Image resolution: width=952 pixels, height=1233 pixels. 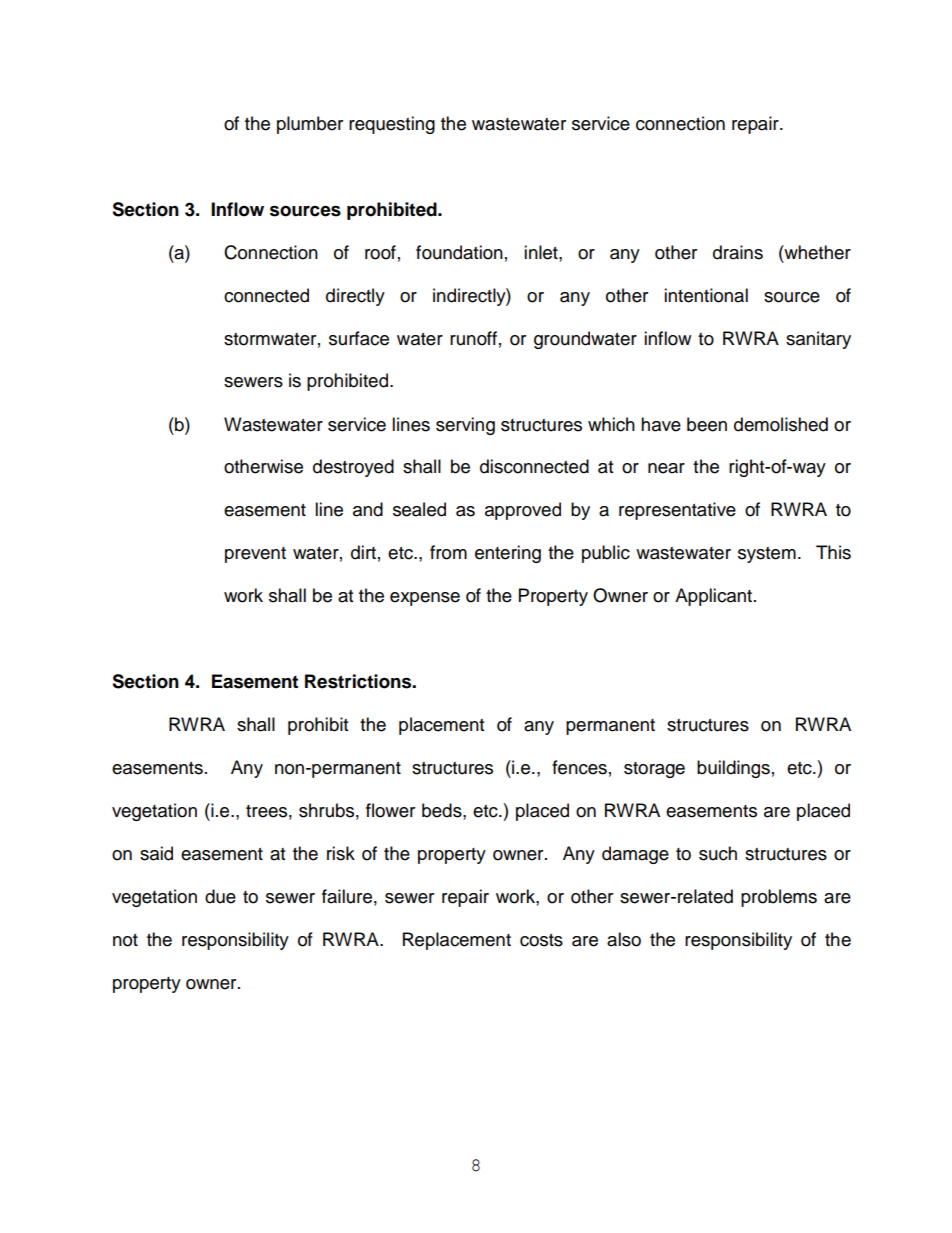 What do you see at coordinates (255, 555) in the screenshot?
I see `prevent` at bounding box center [255, 555].
